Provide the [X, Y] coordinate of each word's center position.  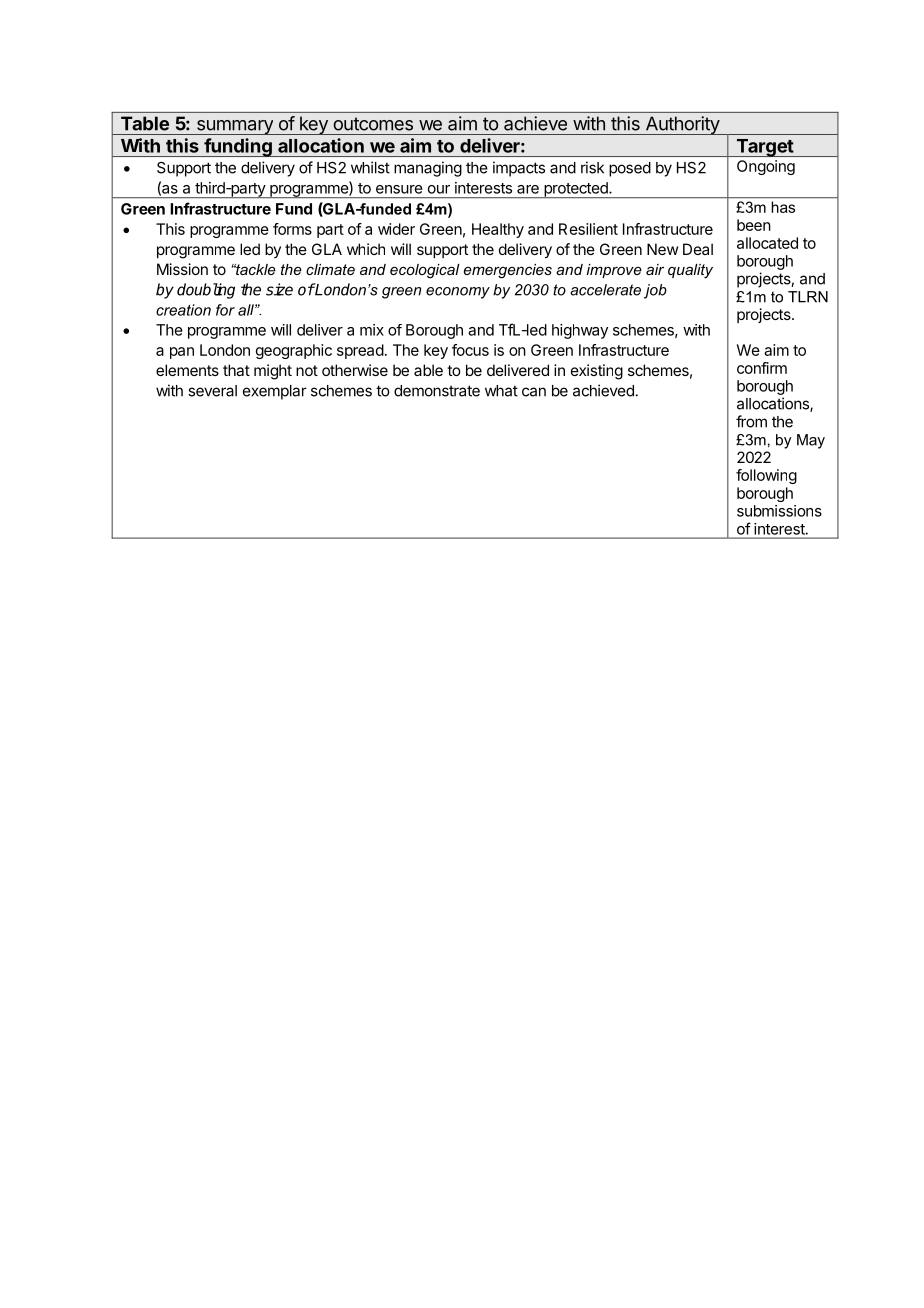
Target [764, 148]
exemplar [275, 392]
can [534, 392]
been [754, 225]
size [279, 289]
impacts [519, 169]
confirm [762, 368]
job [655, 291]
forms [292, 229]
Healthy [498, 230]
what [501, 391]
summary [234, 127]
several [212, 391]
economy [458, 293]
